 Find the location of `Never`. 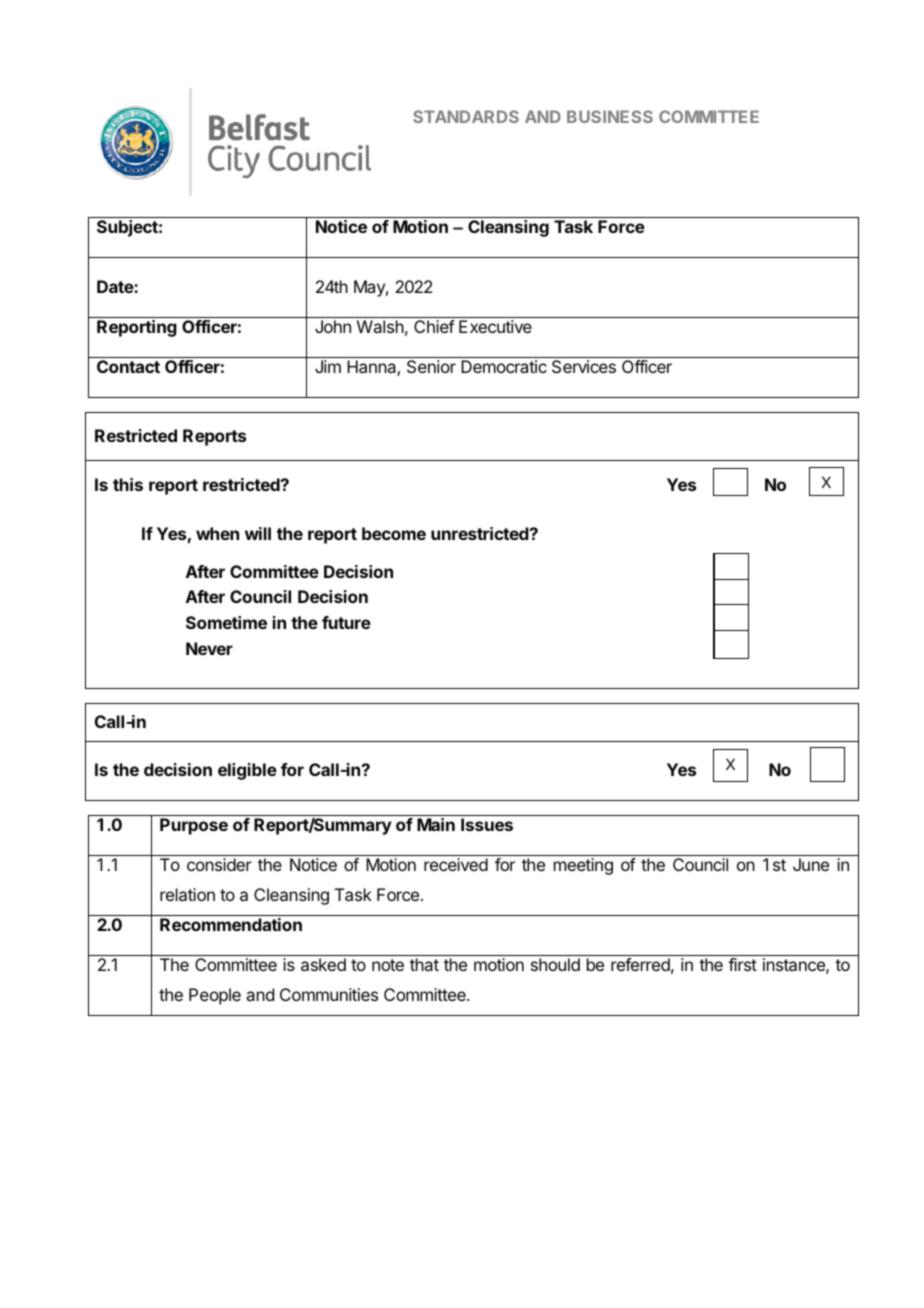

Never is located at coordinates (209, 648).
